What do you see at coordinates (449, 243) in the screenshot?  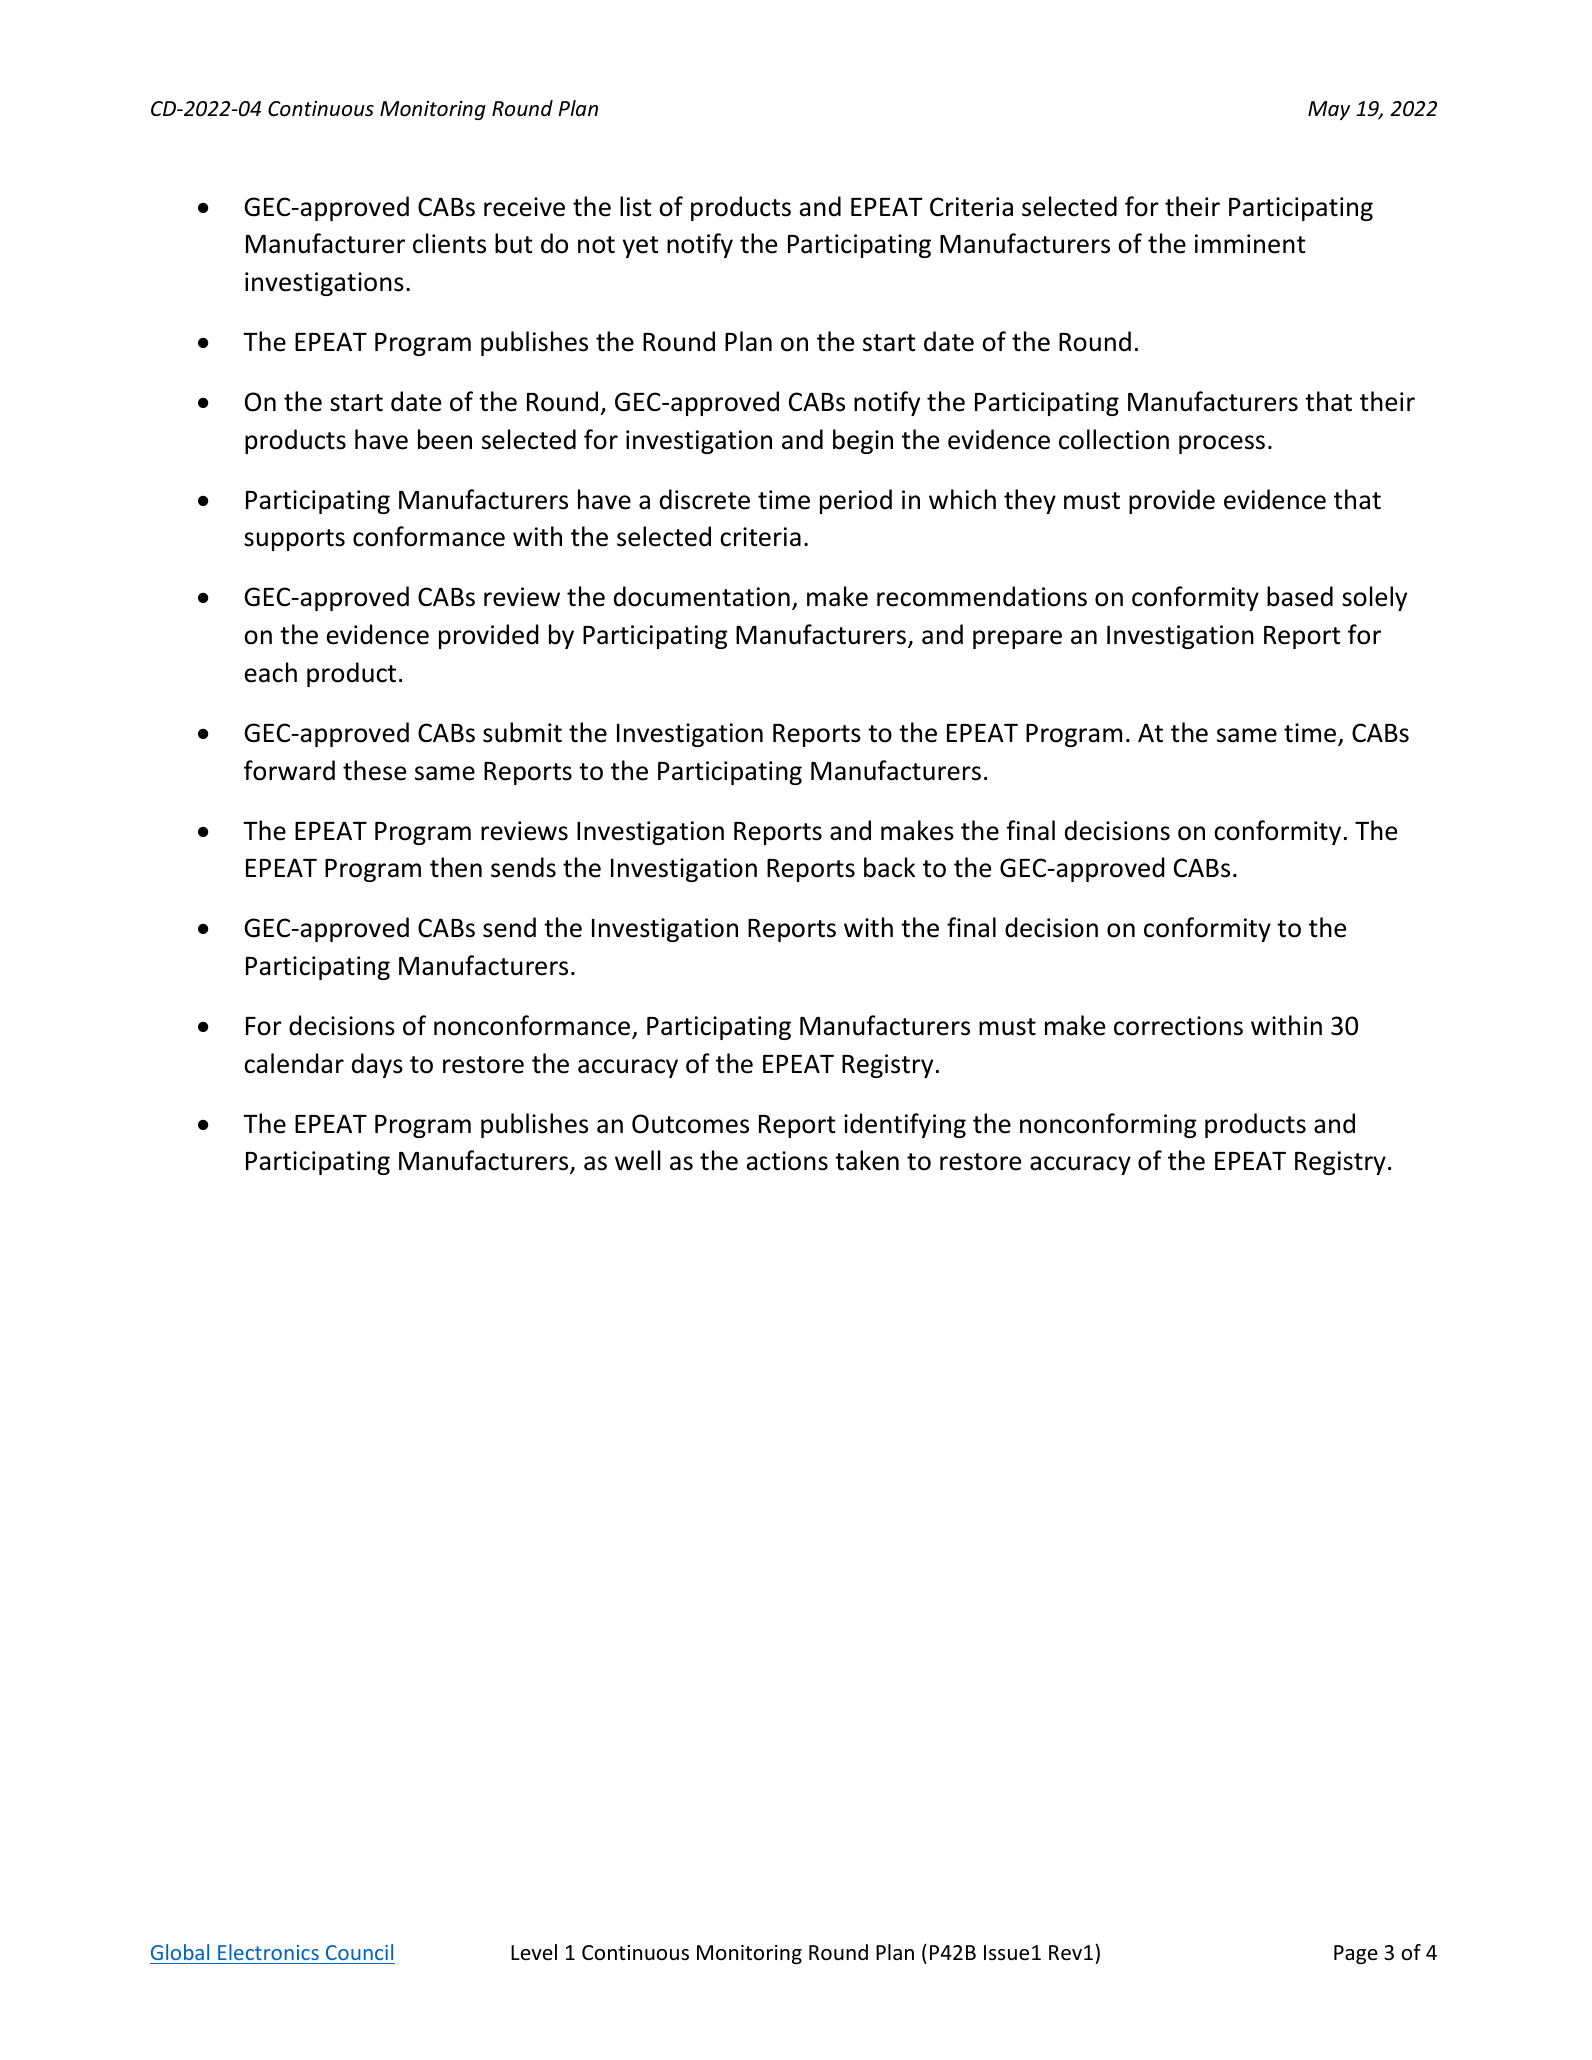 I see `clients` at bounding box center [449, 243].
